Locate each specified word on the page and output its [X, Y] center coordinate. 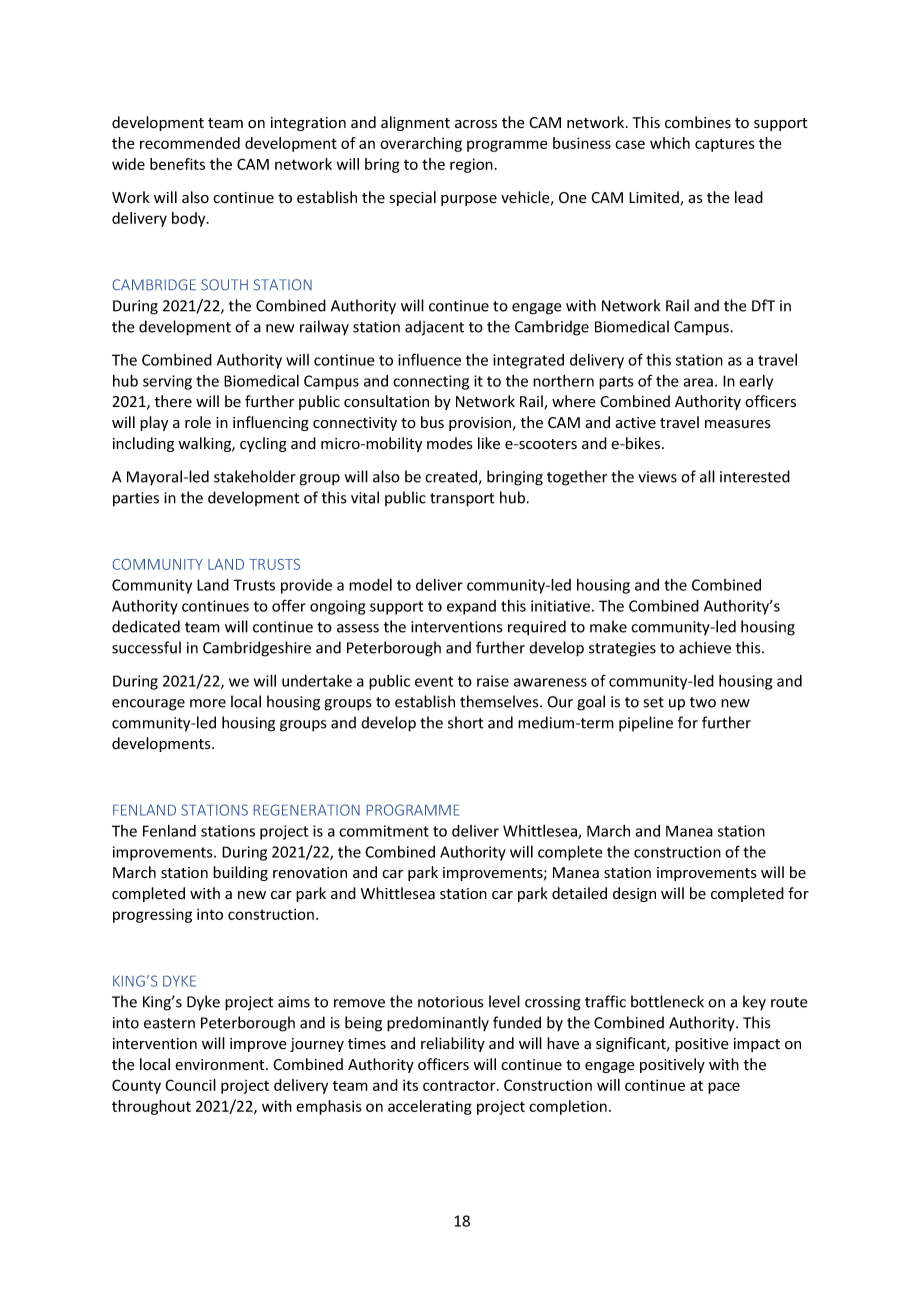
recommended [190, 143]
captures [725, 145]
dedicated [146, 626]
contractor [460, 1086]
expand [471, 607]
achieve [705, 647]
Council [190, 1085]
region [471, 165]
